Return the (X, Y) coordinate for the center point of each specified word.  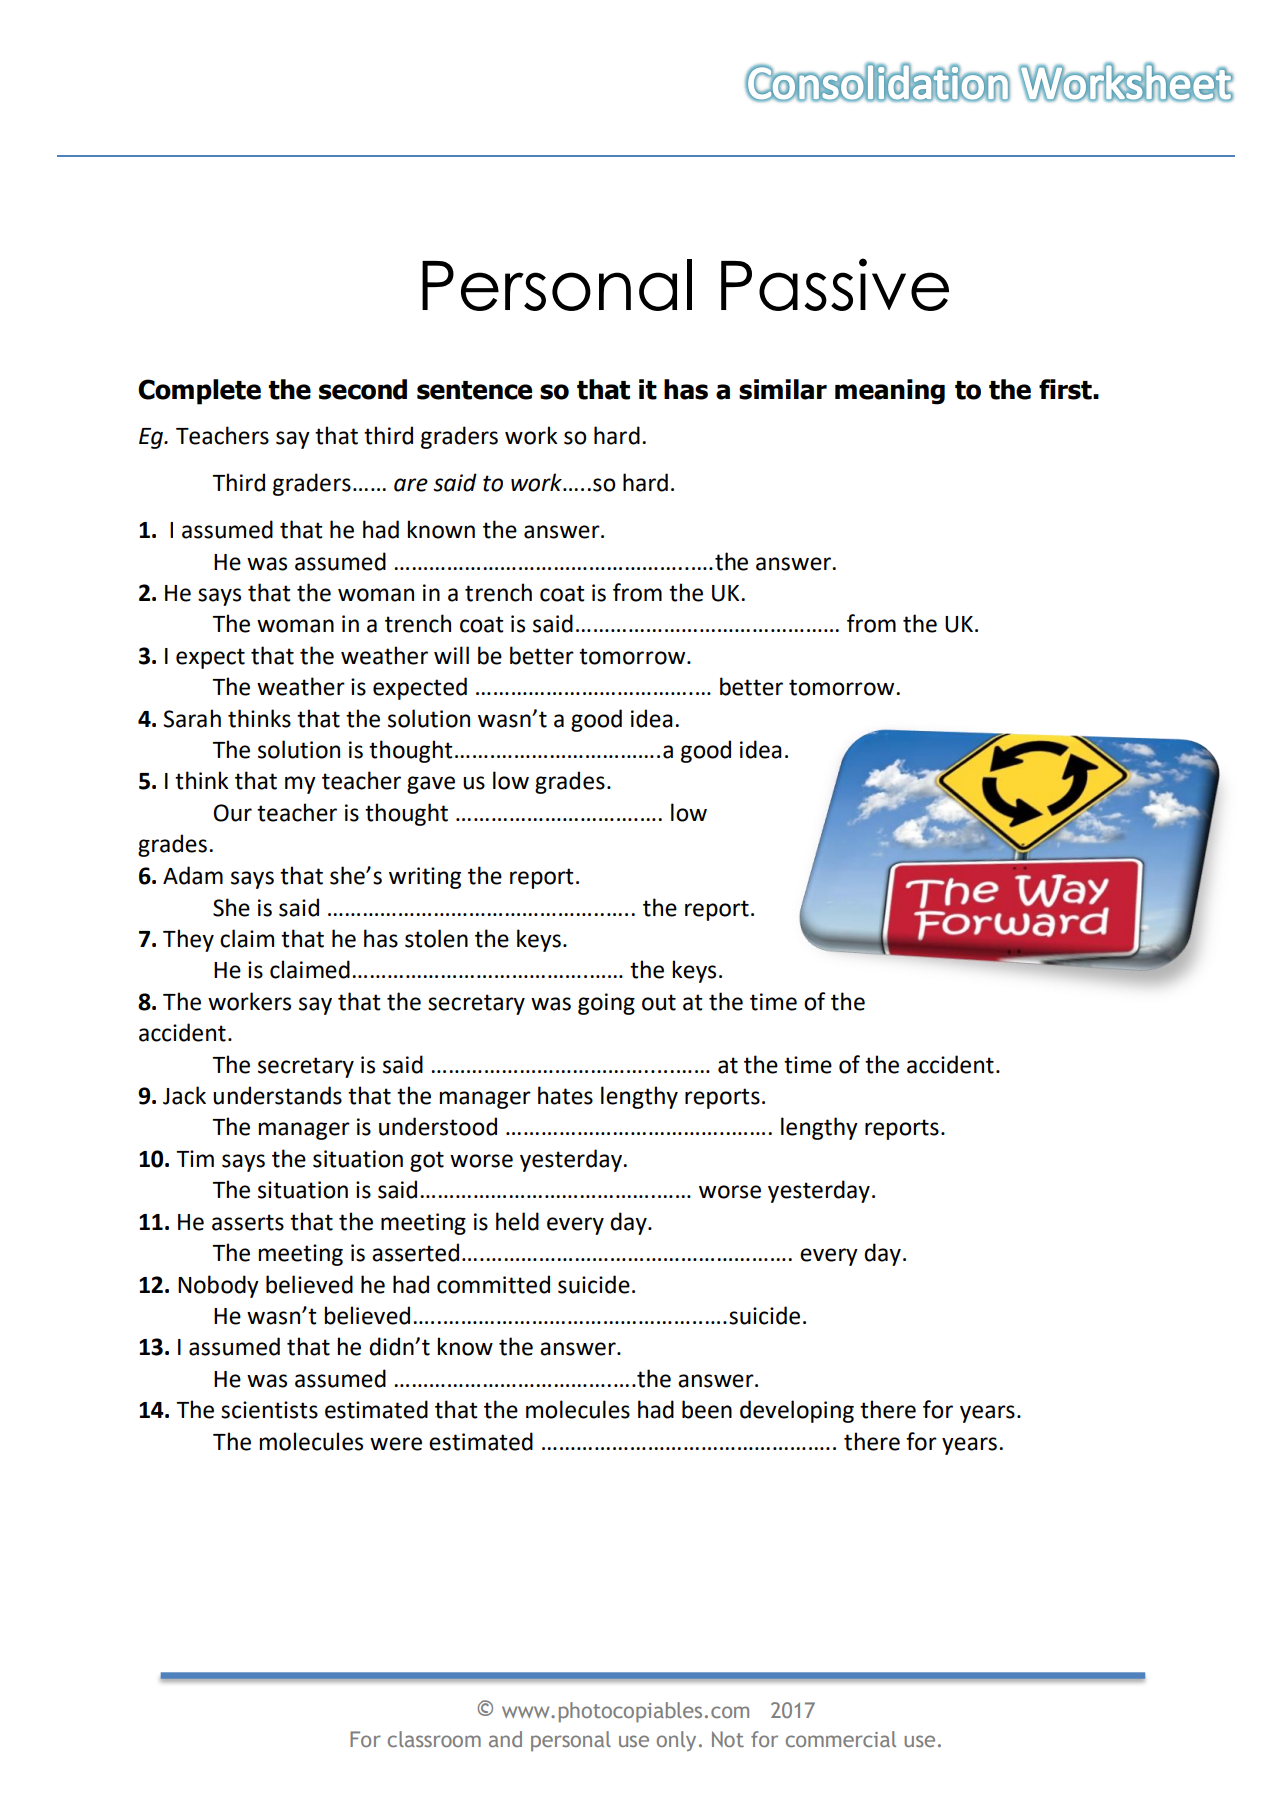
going (606, 1004)
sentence (474, 390)
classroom (434, 1739)
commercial (841, 1739)
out (659, 1002)
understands (277, 1095)
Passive (835, 284)
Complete (199, 392)
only (676, 1741)
